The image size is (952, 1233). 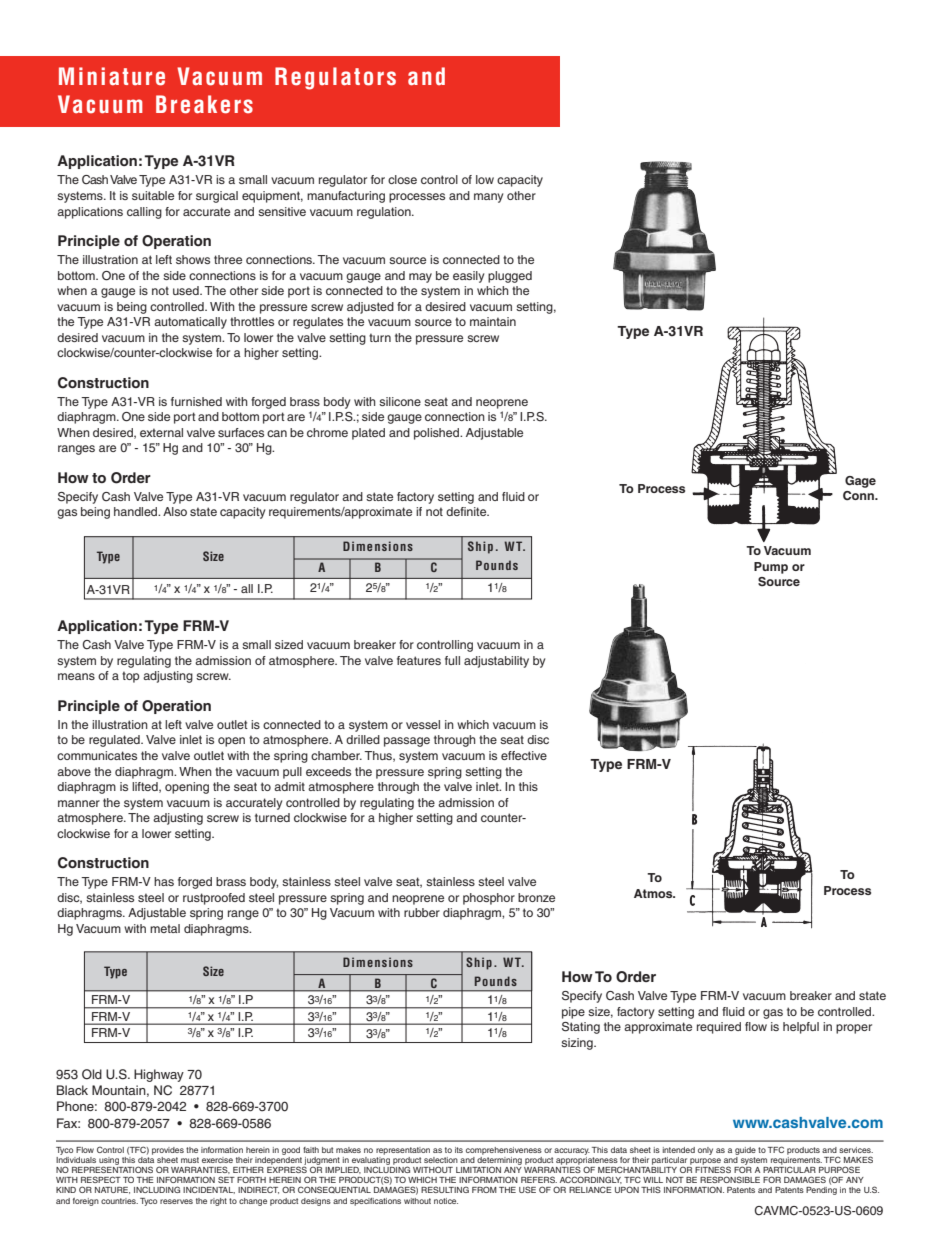 I want to click on top, so click(x=130, y=677).
